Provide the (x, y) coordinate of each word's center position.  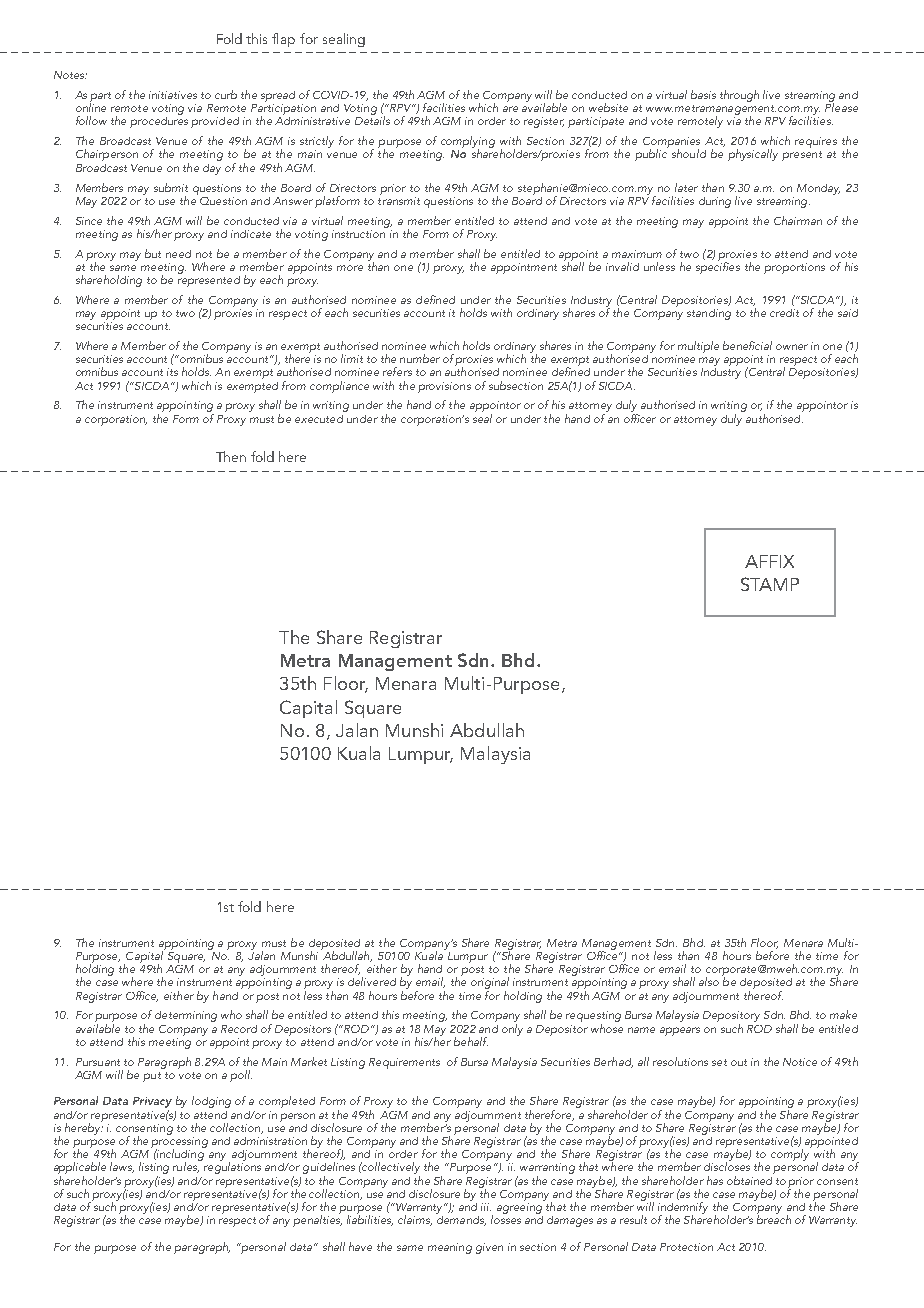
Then (231, 456)
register (544, 122)
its (172, 372)
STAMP (770, 584)
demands (461, 1219)
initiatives (173, 95)
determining (186, 1016)
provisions (444, 387)
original (490, 984)
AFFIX (769, 561)
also (709, 981)
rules (186, 1166)
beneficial (747, 345)
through (739, 96)
